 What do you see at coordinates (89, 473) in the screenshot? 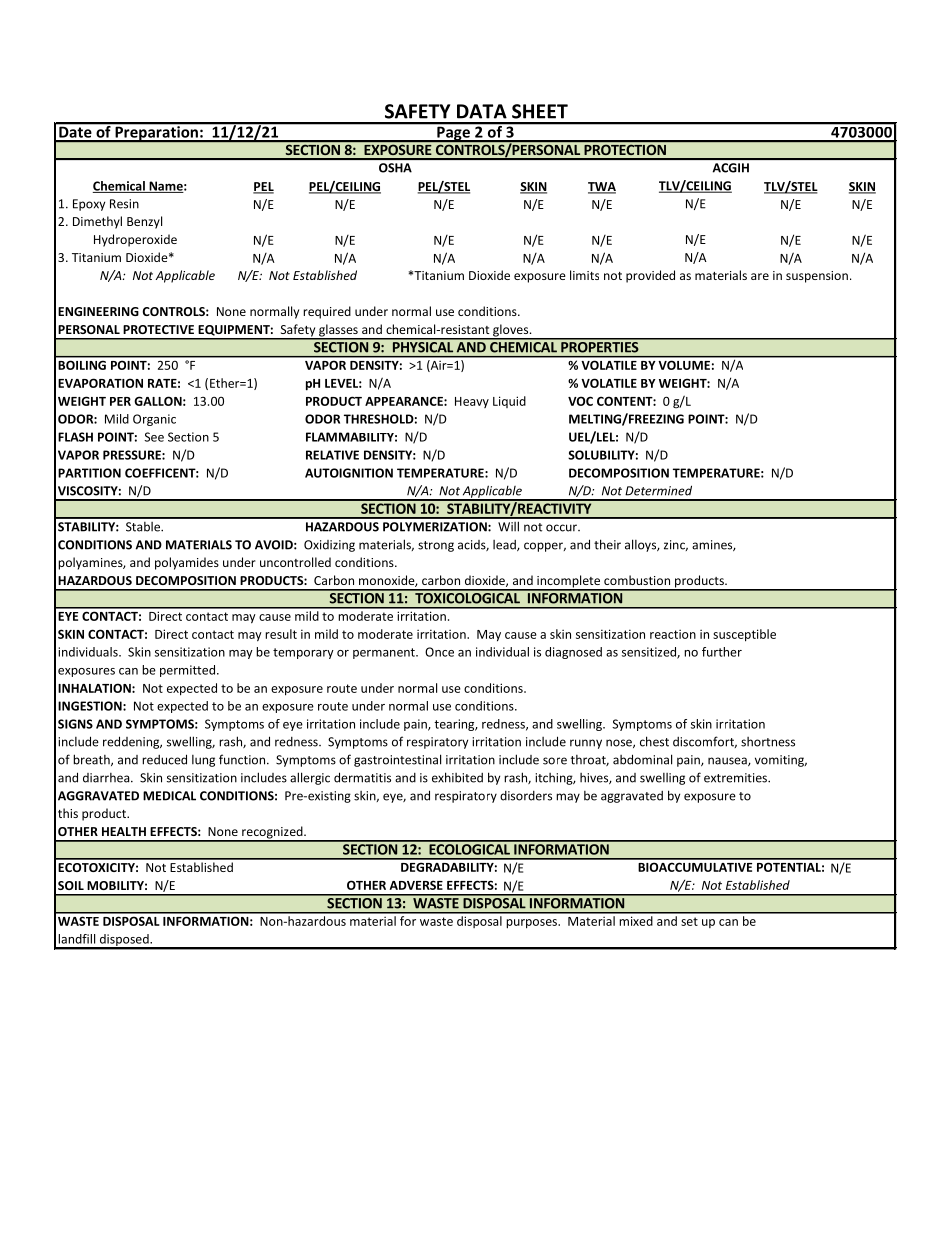
I see `PARTITION` at bounding box center [89, 473].
